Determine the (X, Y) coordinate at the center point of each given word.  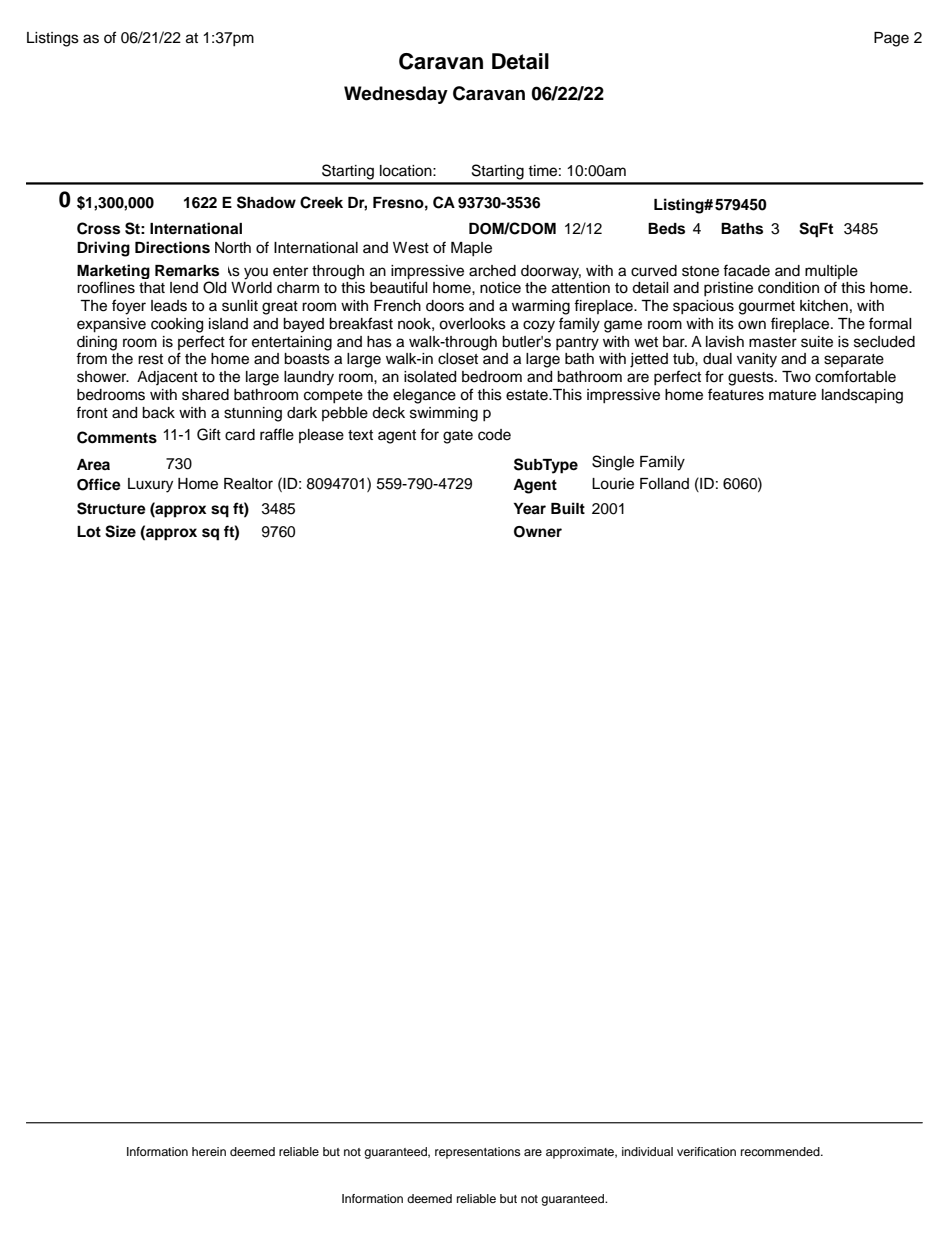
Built (568, 508)
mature (792, 395)
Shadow (266, 202)
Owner (538, 532)
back (158, 413)
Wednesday (396, 95)
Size (120, 531)
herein (209, 1151)
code (494, 435)
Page (891, 39)
